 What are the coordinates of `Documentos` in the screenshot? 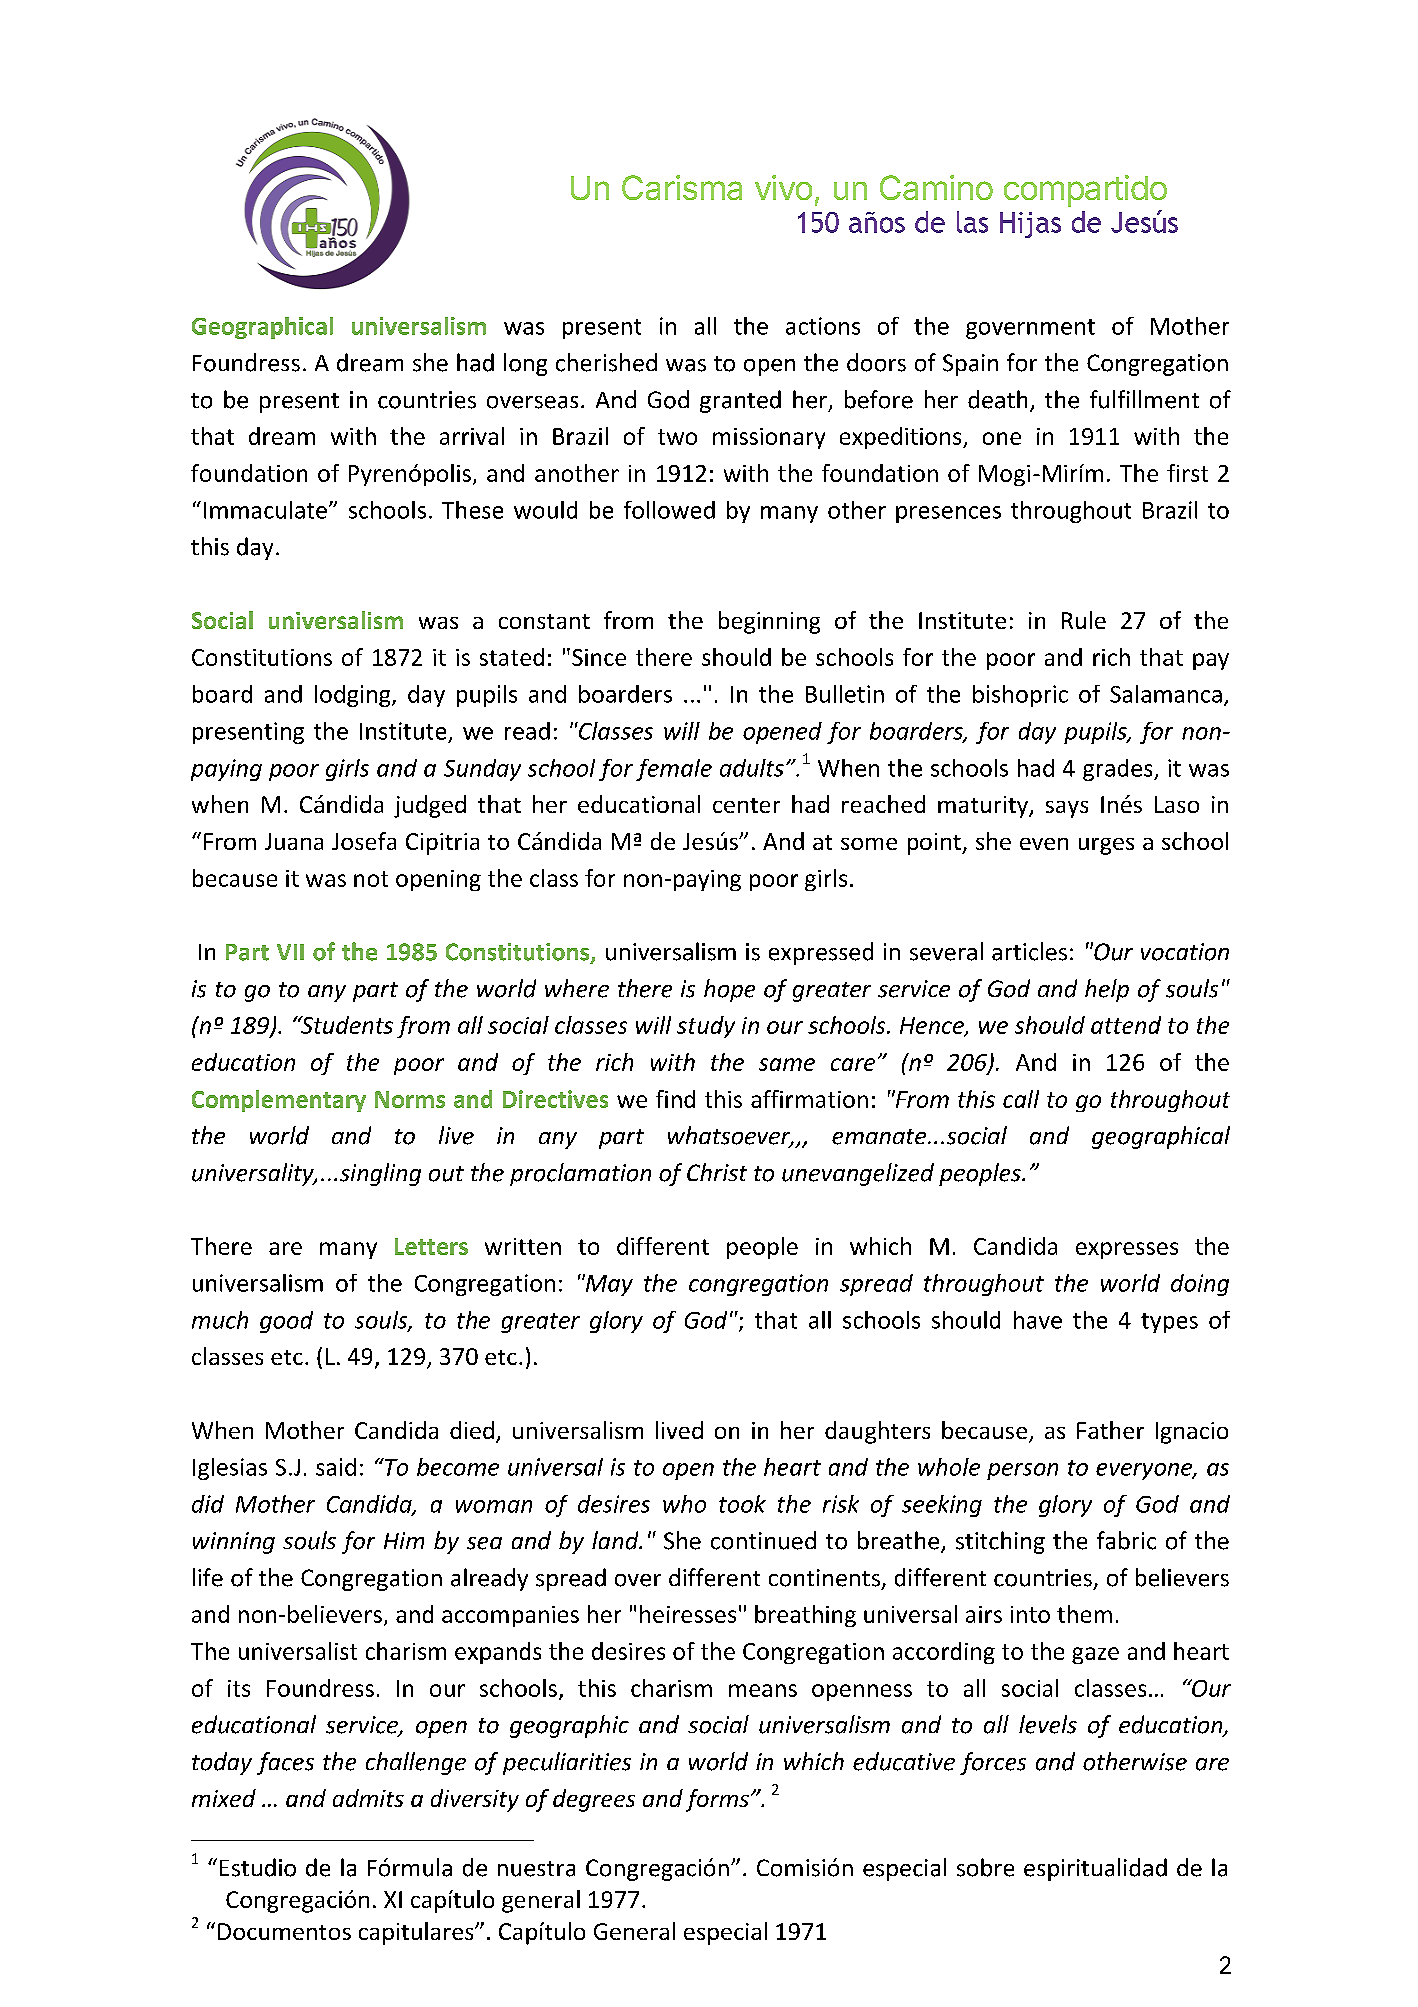 It's located at (284, 1931).
